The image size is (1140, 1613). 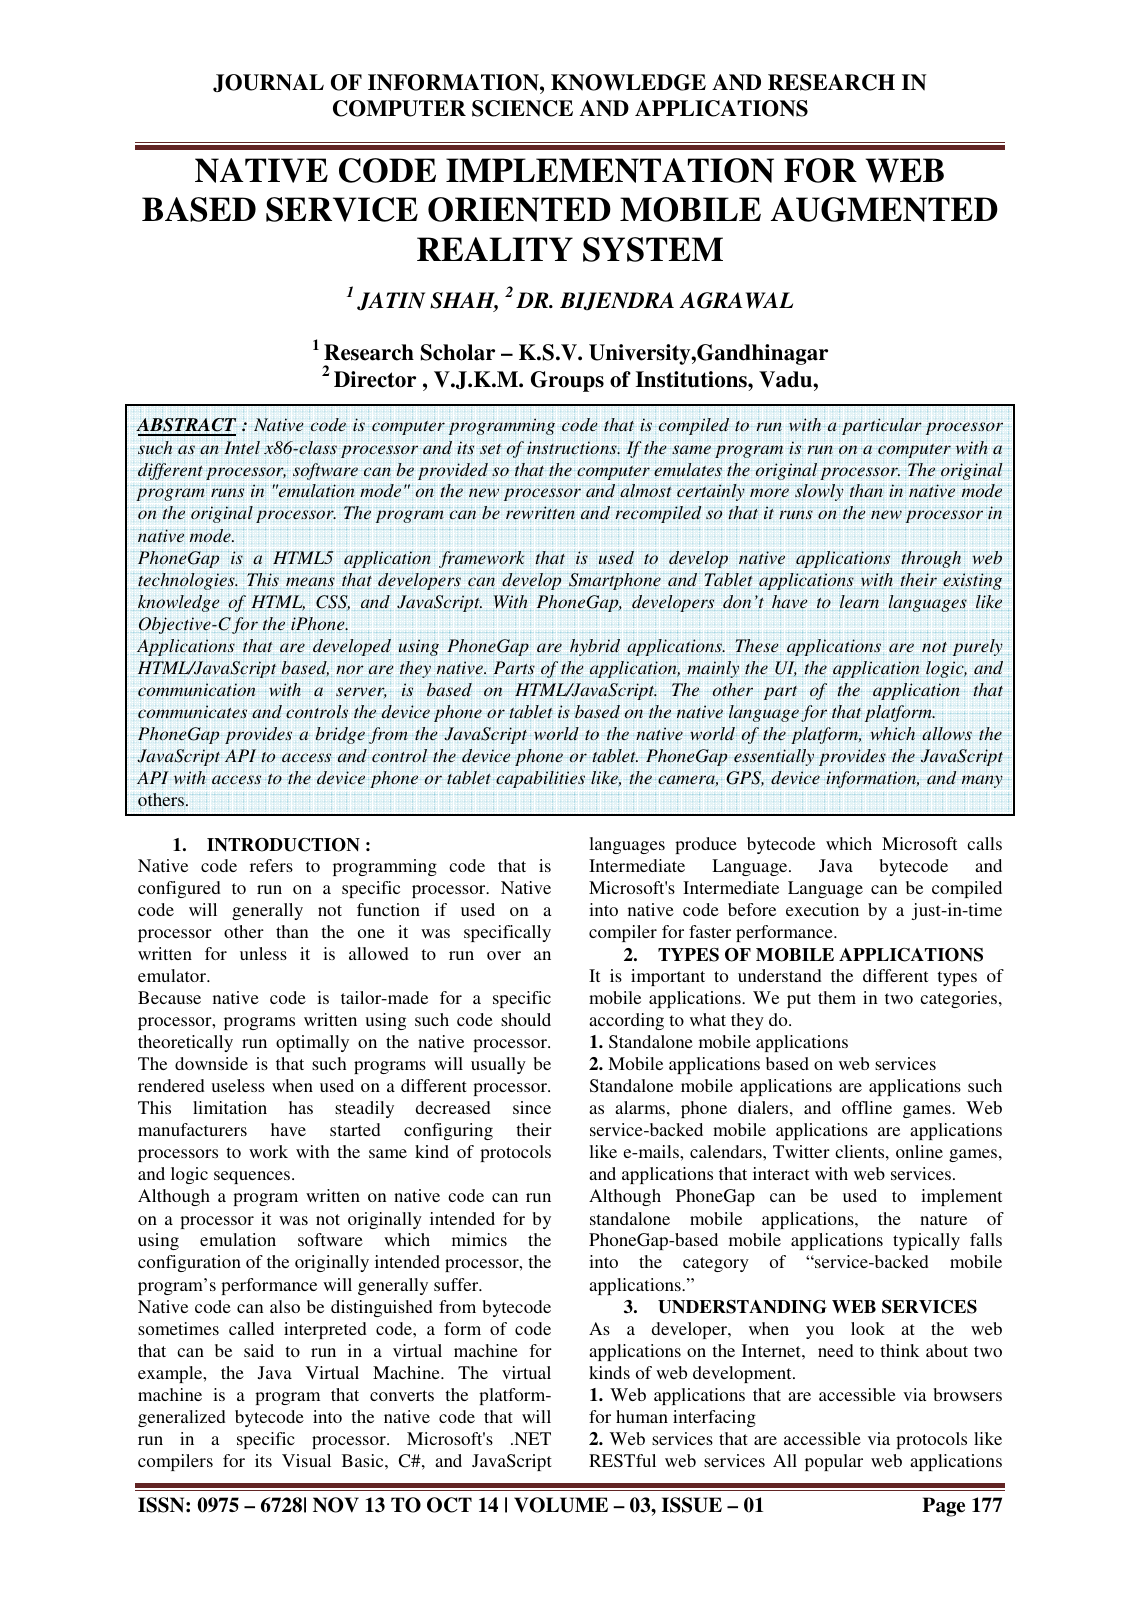 What do you see at coordinates (834, 1462) in the page?
I see `popular` at bounding box center [834, 1462].
